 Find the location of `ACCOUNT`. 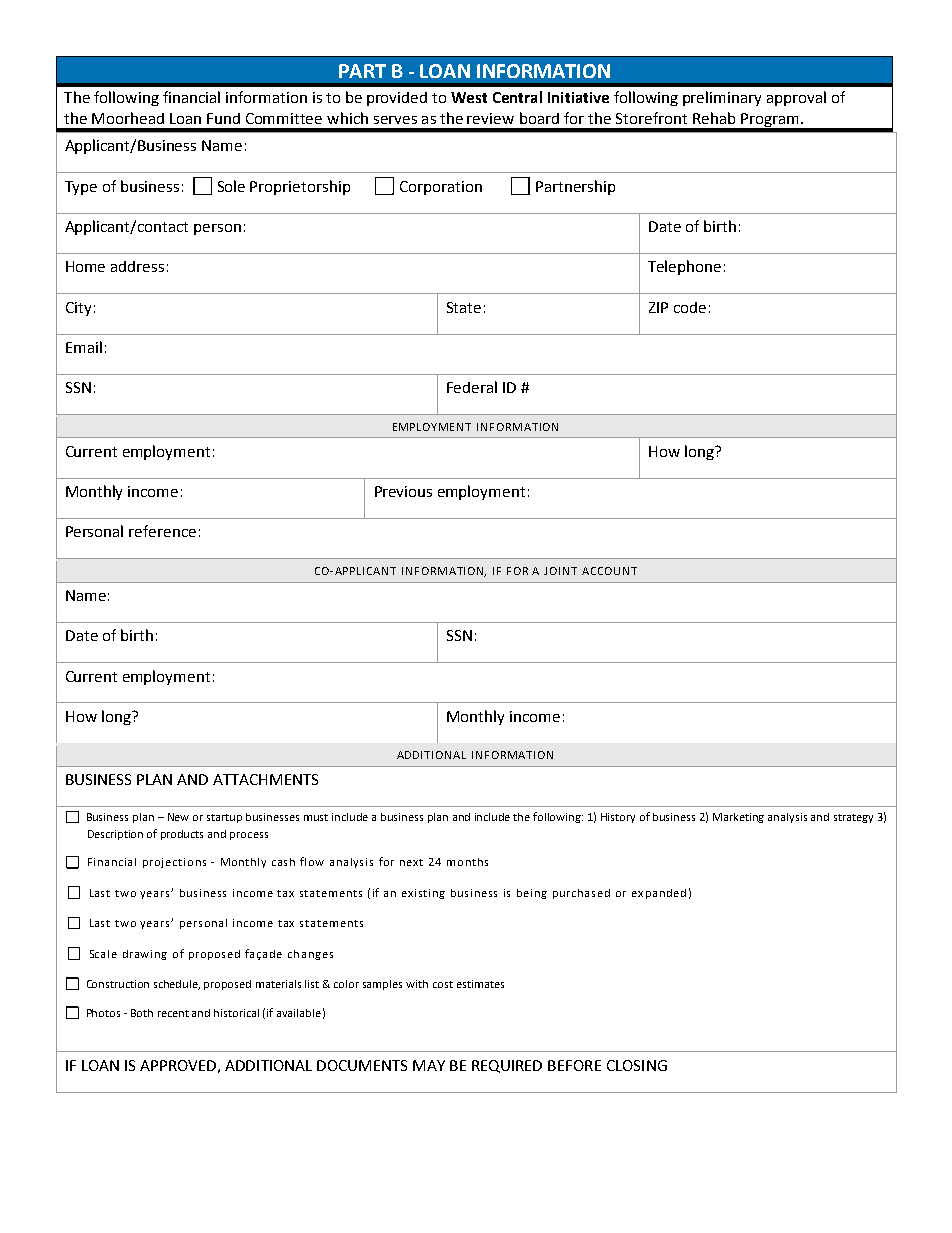

ACCOUNT is located at coordinates (609, 571).
